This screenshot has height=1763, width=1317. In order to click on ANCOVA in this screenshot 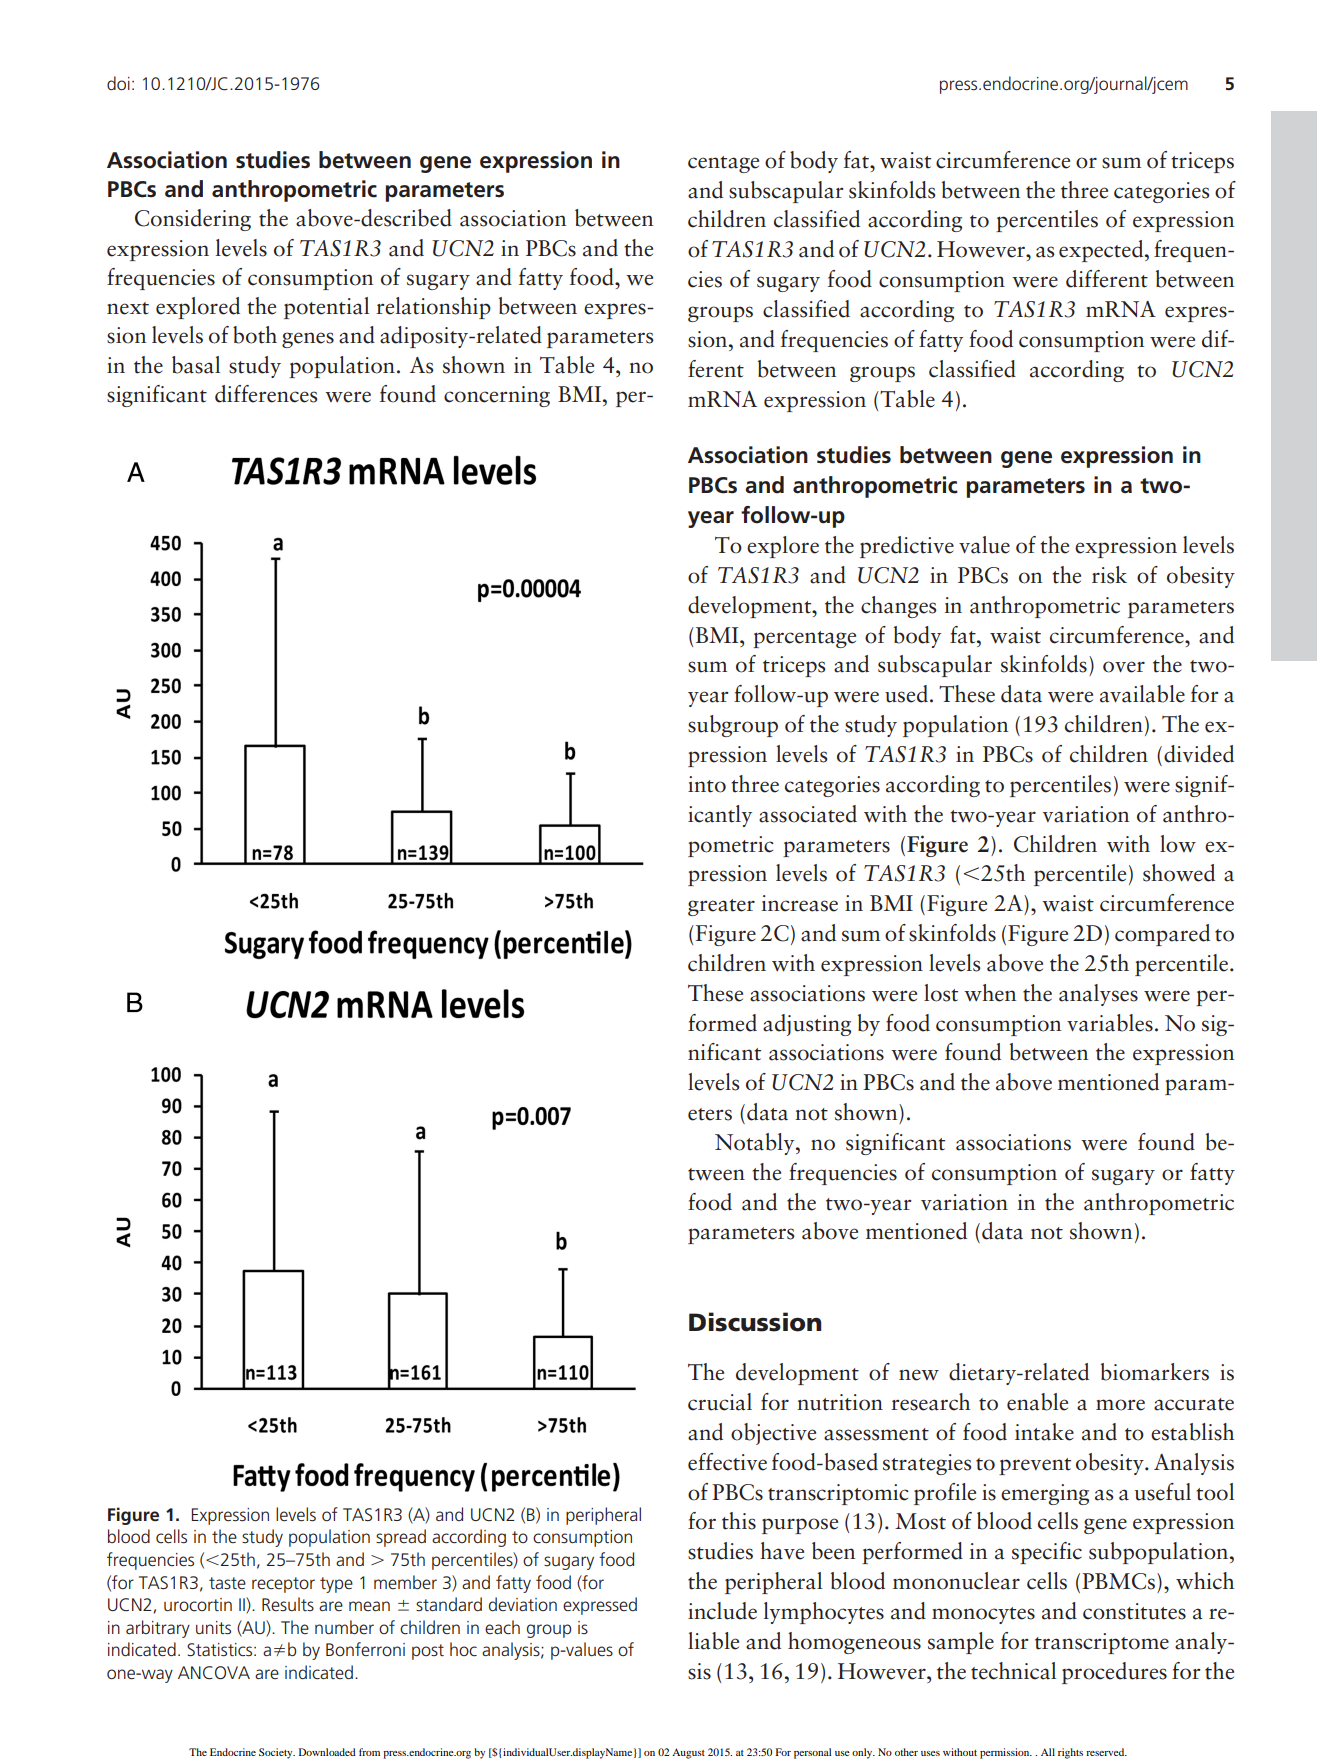, I will do `click(214, 1673)`.
